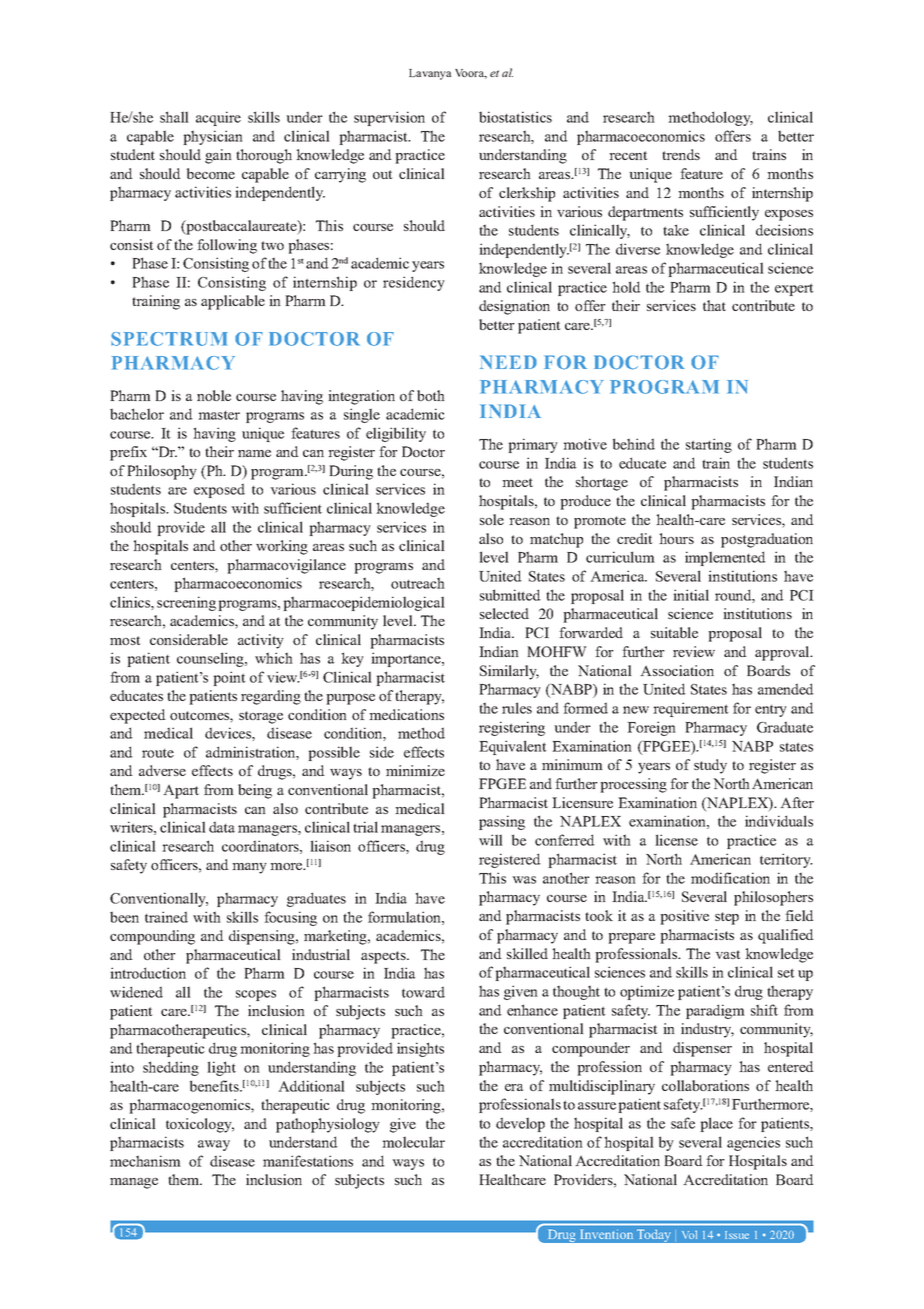 This image has height=1309, width=924. Describe the element at coordinates (727, 918) in the image. I see `step` at that location.
